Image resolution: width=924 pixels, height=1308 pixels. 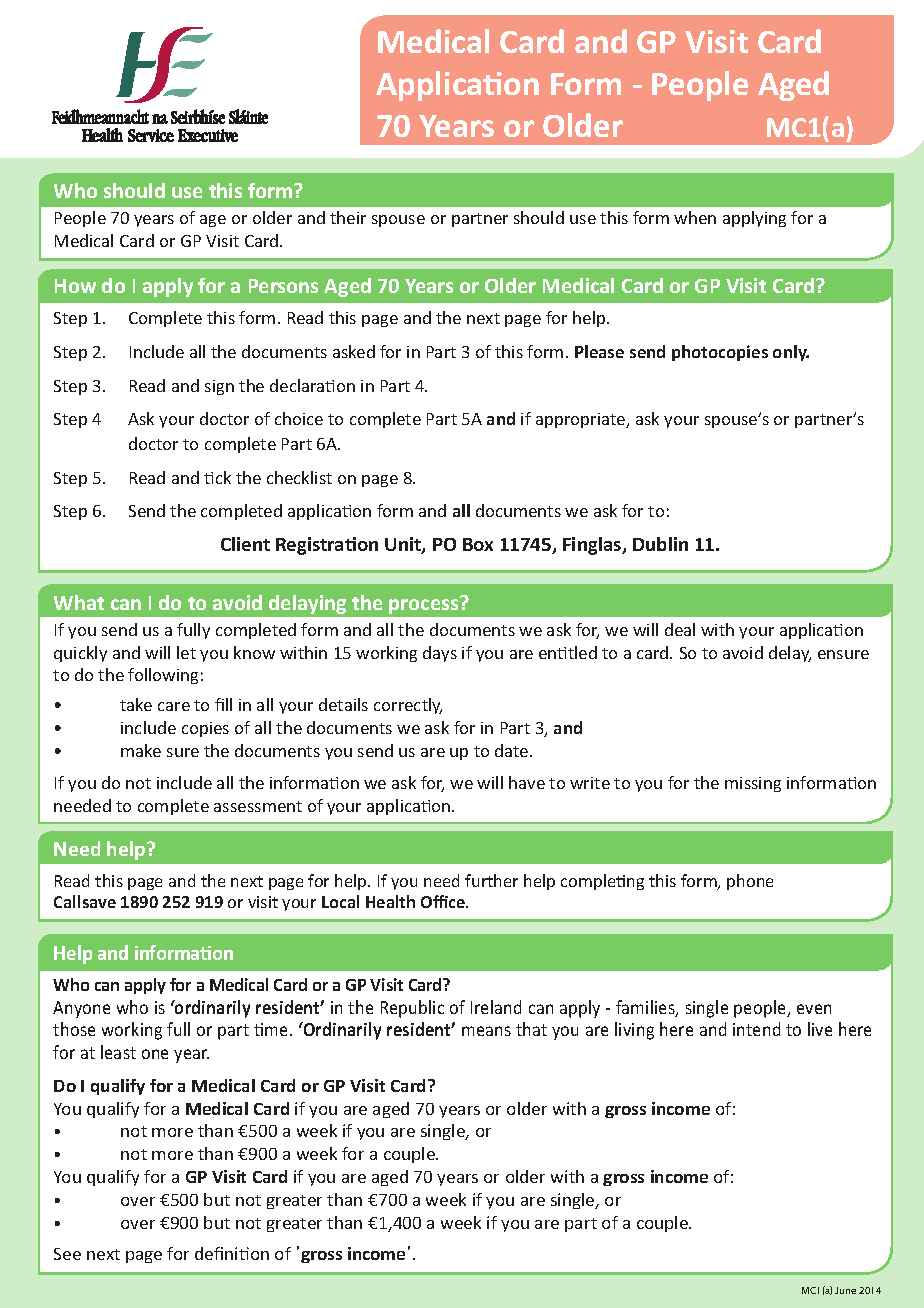 What do you see at coordinates (750, 882) in the screenshot?
I see `phone` at bounding box center [750, 882].
